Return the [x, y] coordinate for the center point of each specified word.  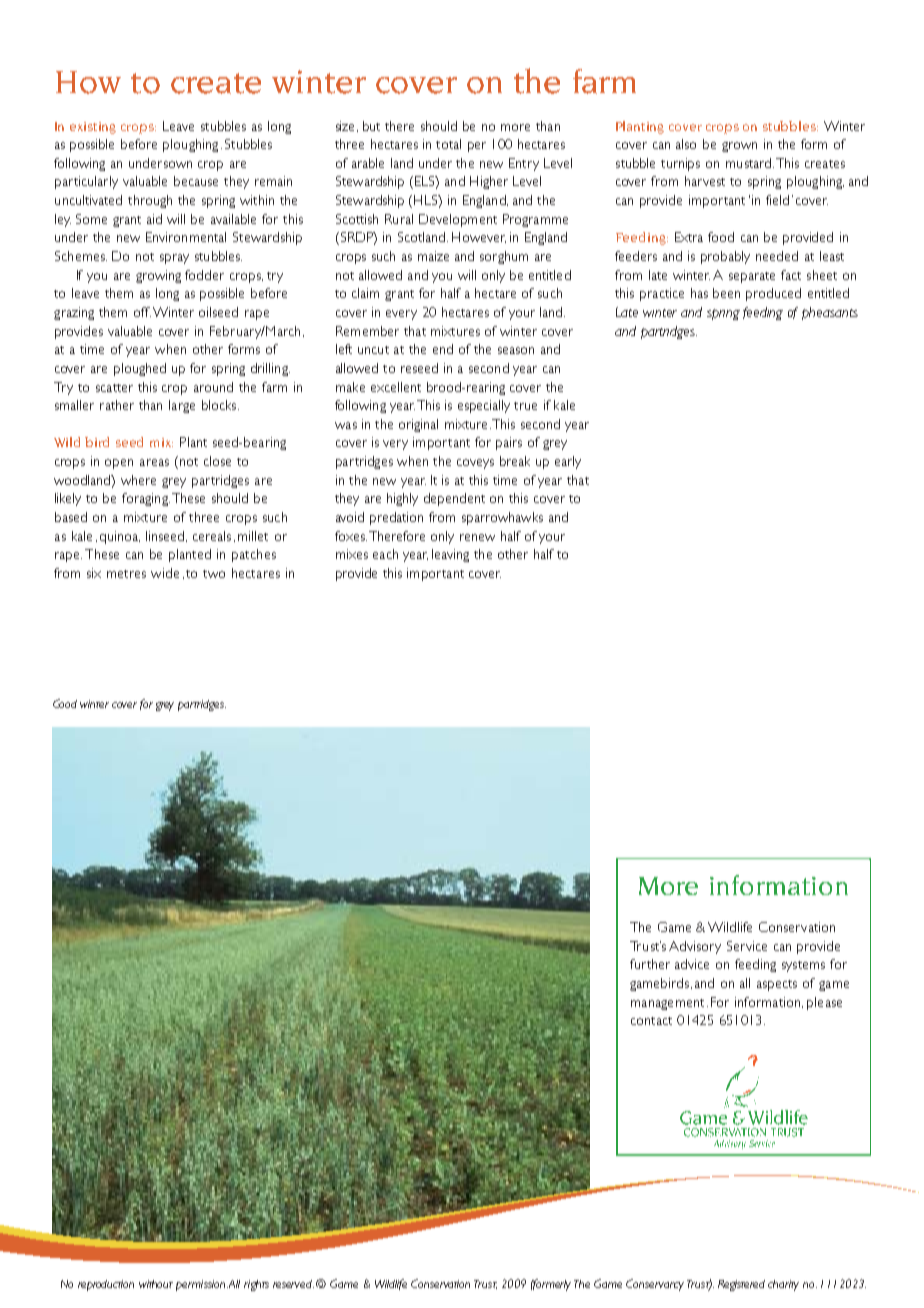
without [156, 1284]
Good [65, 703]
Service [747, 946]
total [448, 144]
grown [739, 147]
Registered [741, 1285]
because [196, 181]
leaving [450, 555]
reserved [293, 1284]
